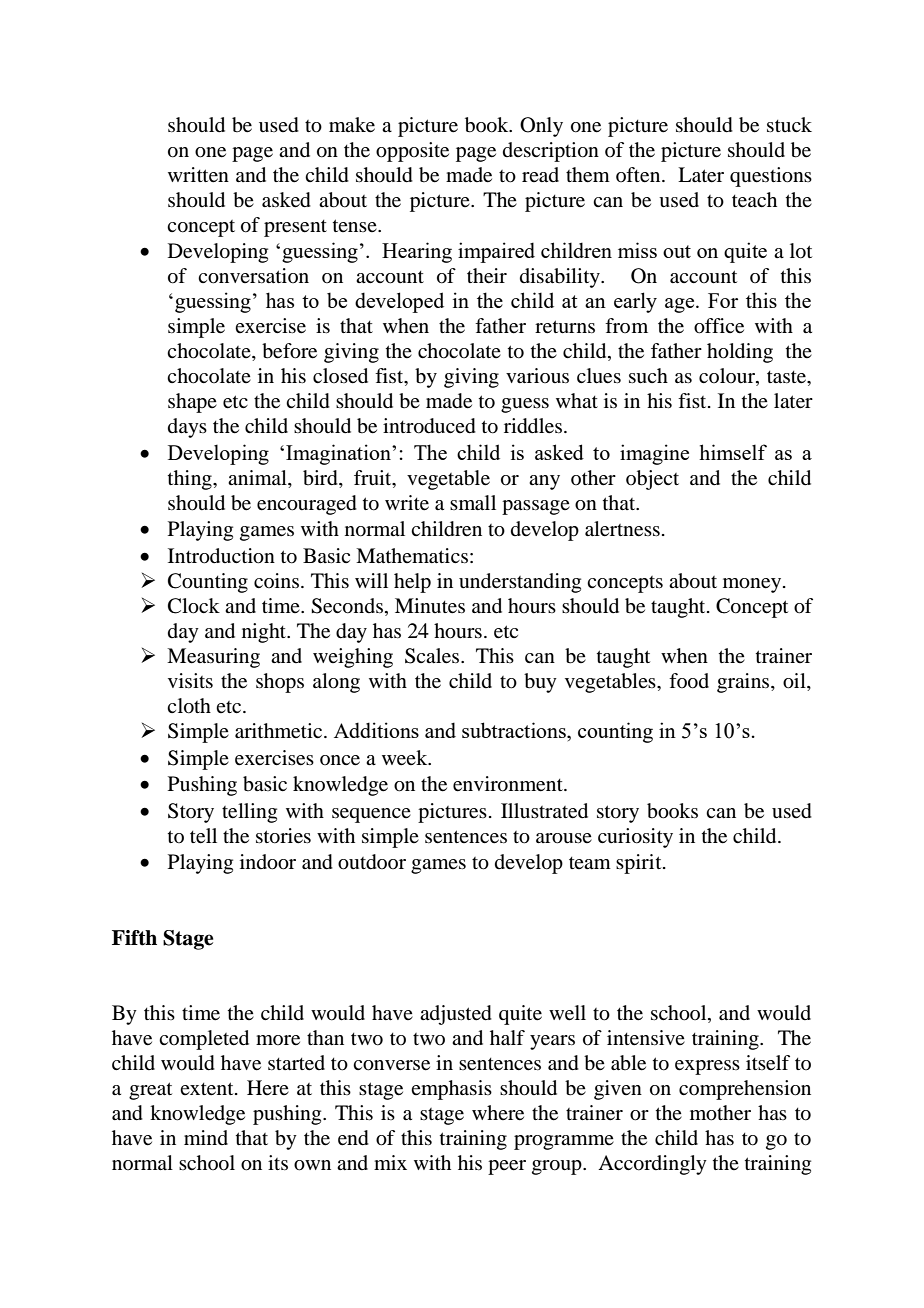 The width and height of the page is (924, 1308). What do you see at coordinates (198, 175) in the page?
I see `written` at bounding box center [198, 175].
